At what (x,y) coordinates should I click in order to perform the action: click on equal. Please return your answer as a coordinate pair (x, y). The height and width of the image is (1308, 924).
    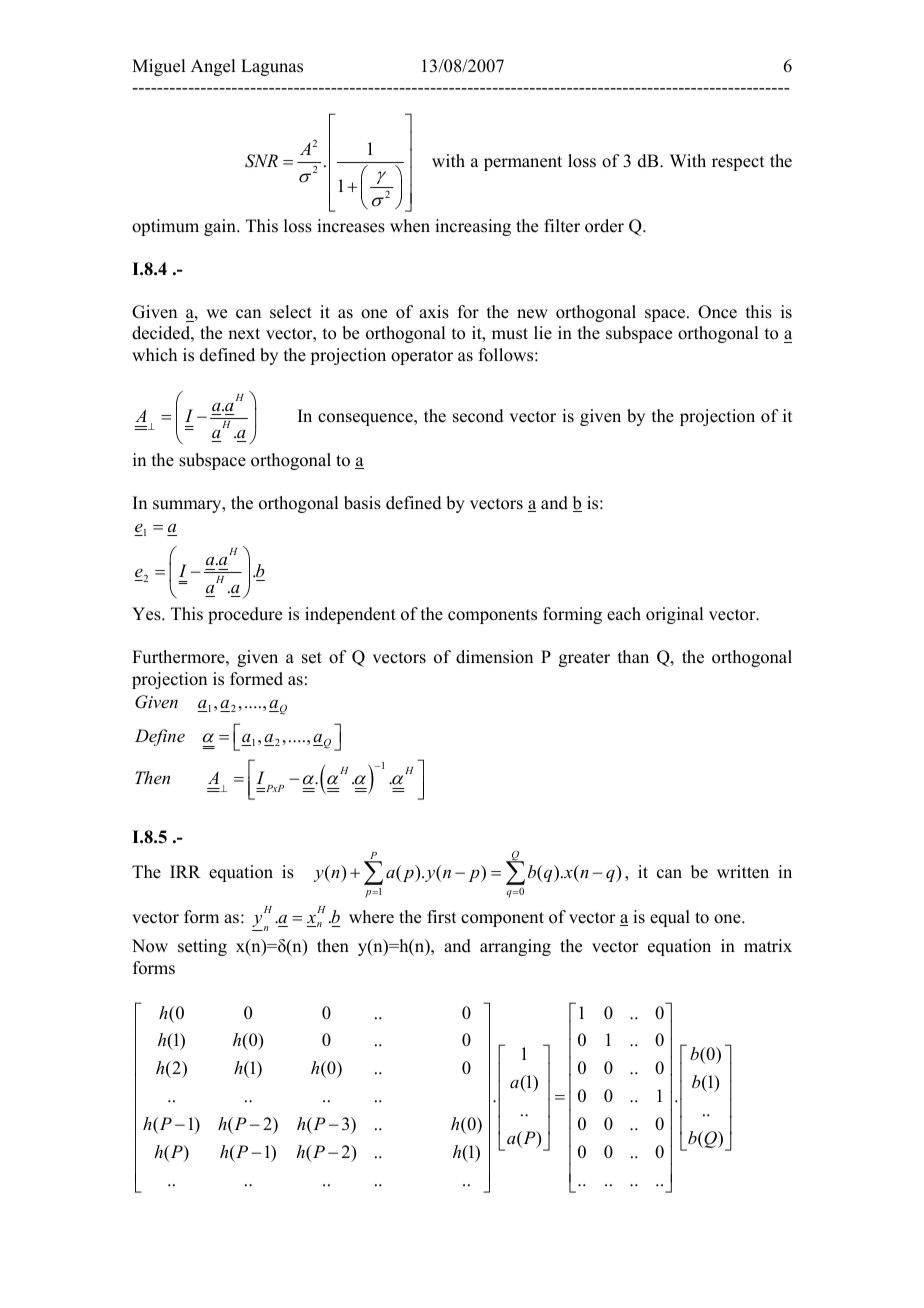
    Looking at the image, I should click on (670, 918).
